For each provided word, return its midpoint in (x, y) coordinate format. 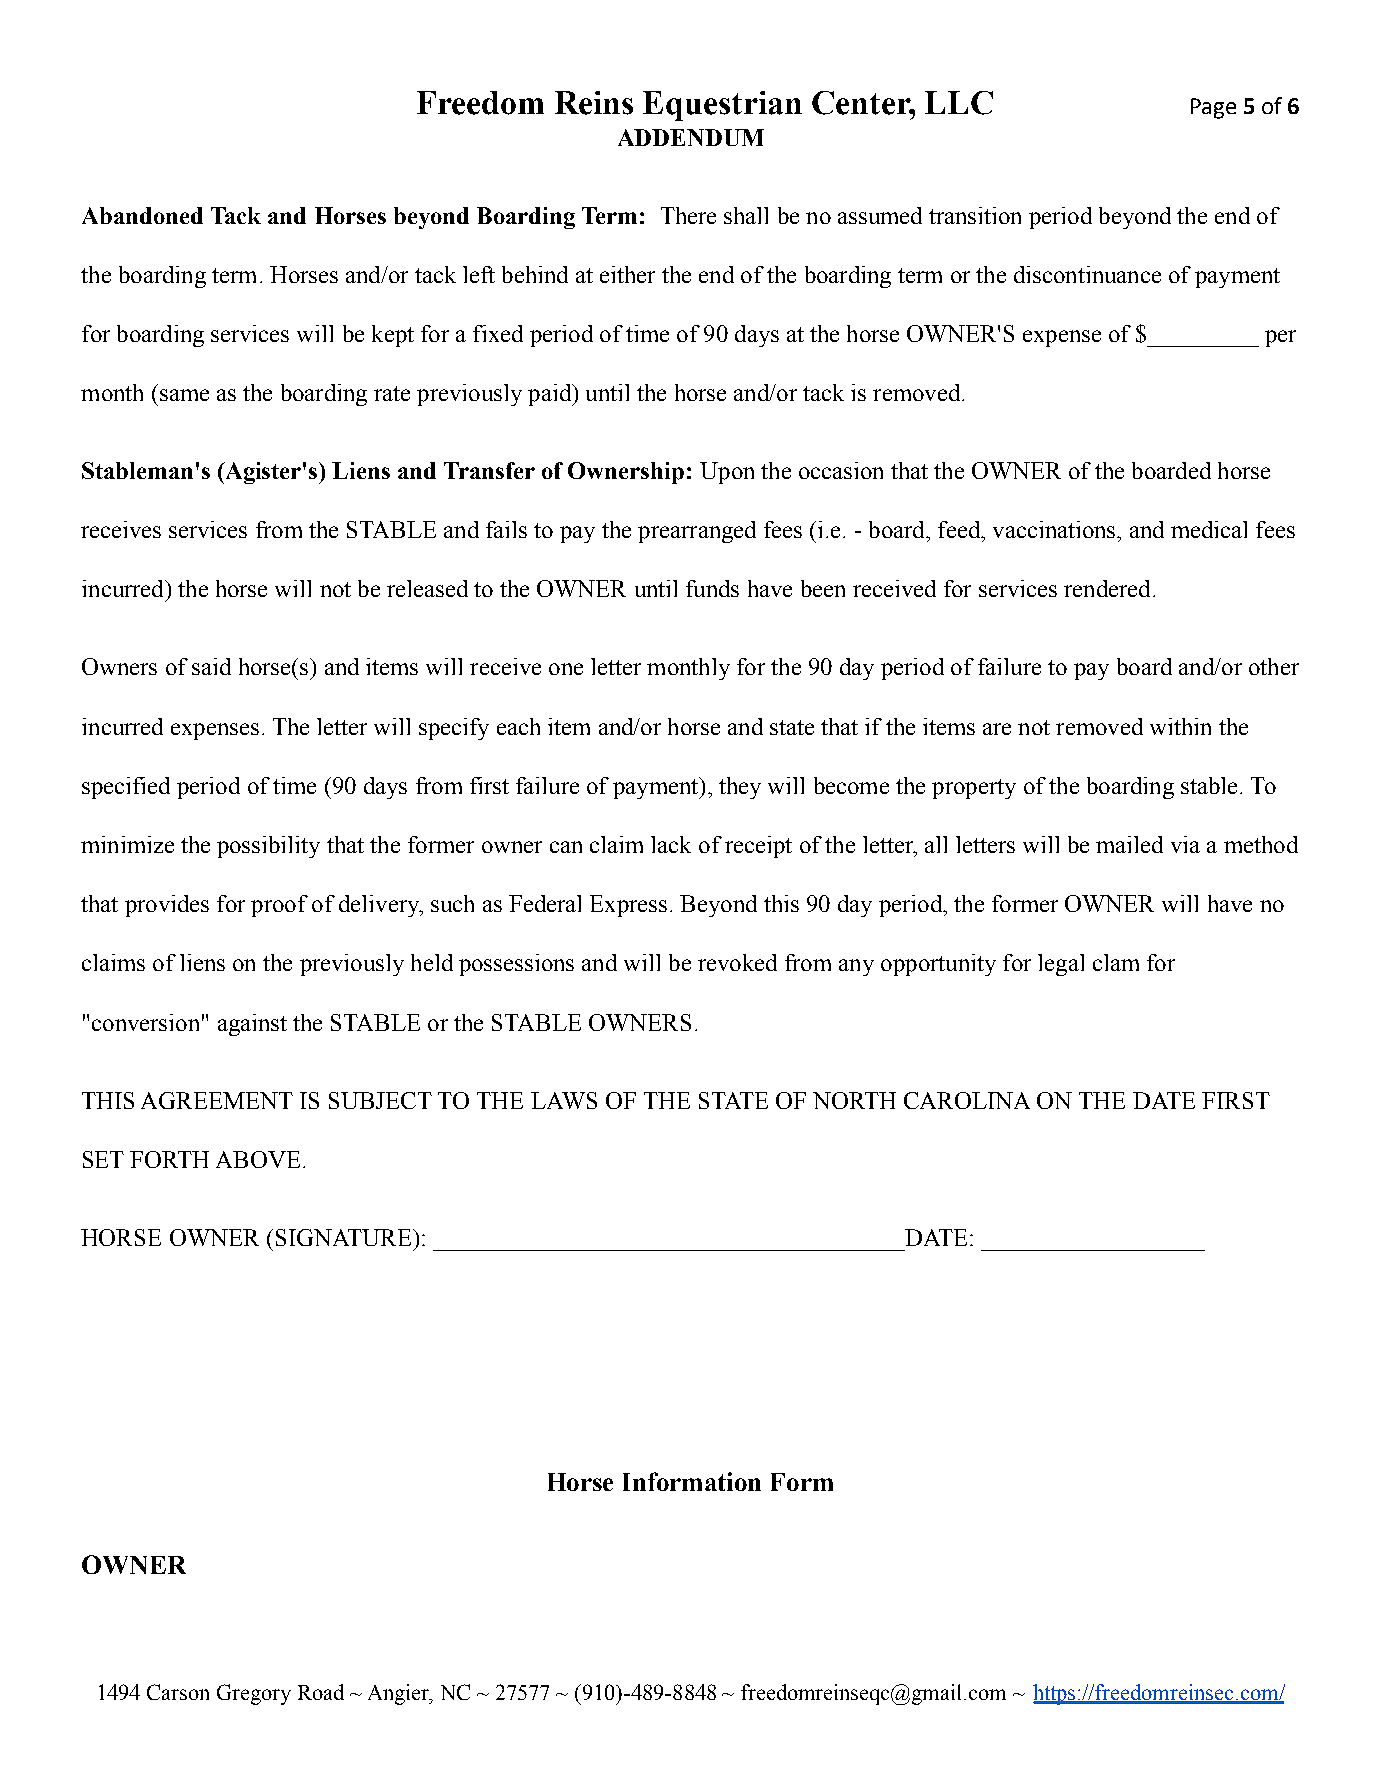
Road (321, 1692)
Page (1213, 108)
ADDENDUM (691, 137)
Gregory (254, 1694)
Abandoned (142, 215)
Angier (400, 1694)
